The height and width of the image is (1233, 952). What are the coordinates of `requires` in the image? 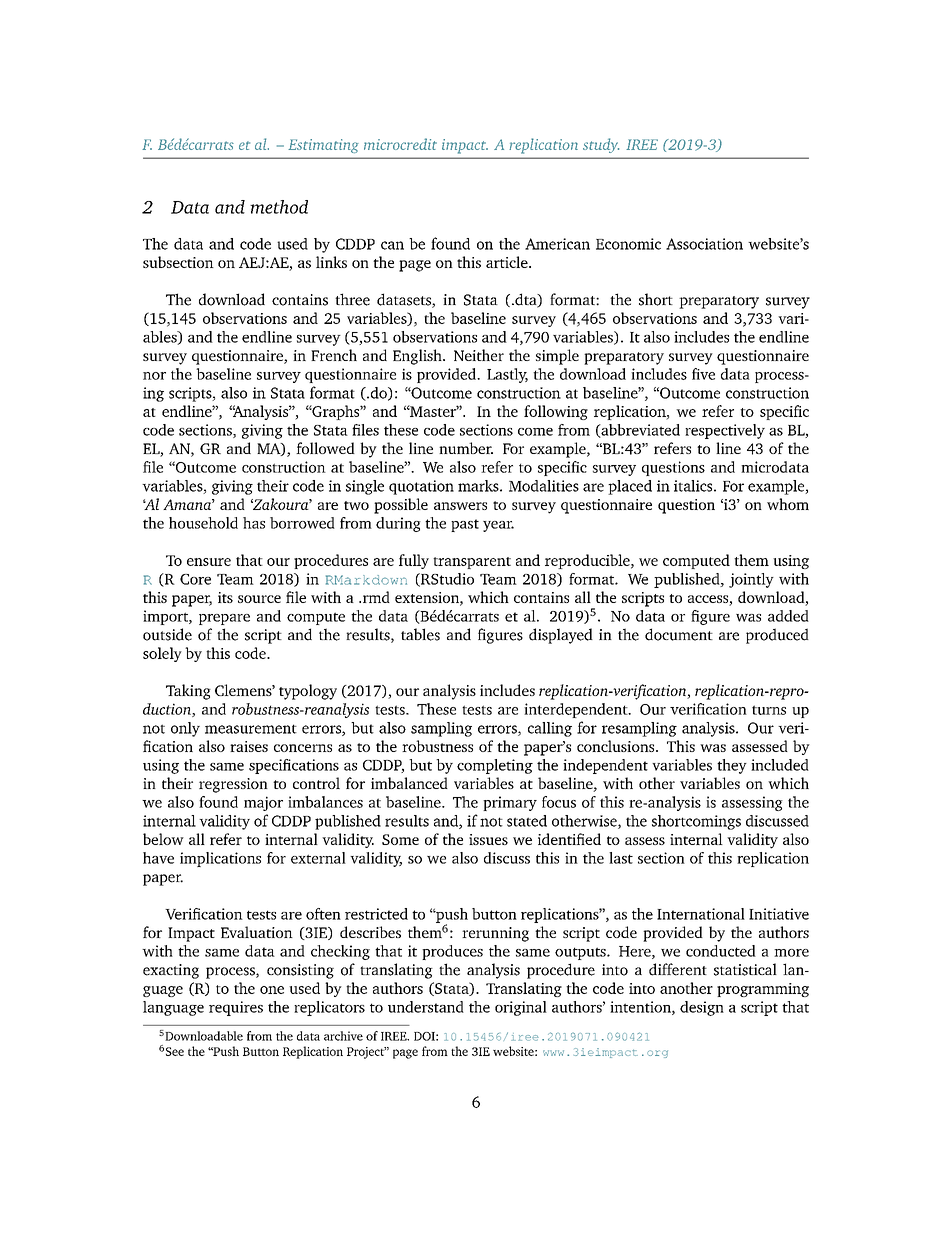 It's located at (236, 1008).
